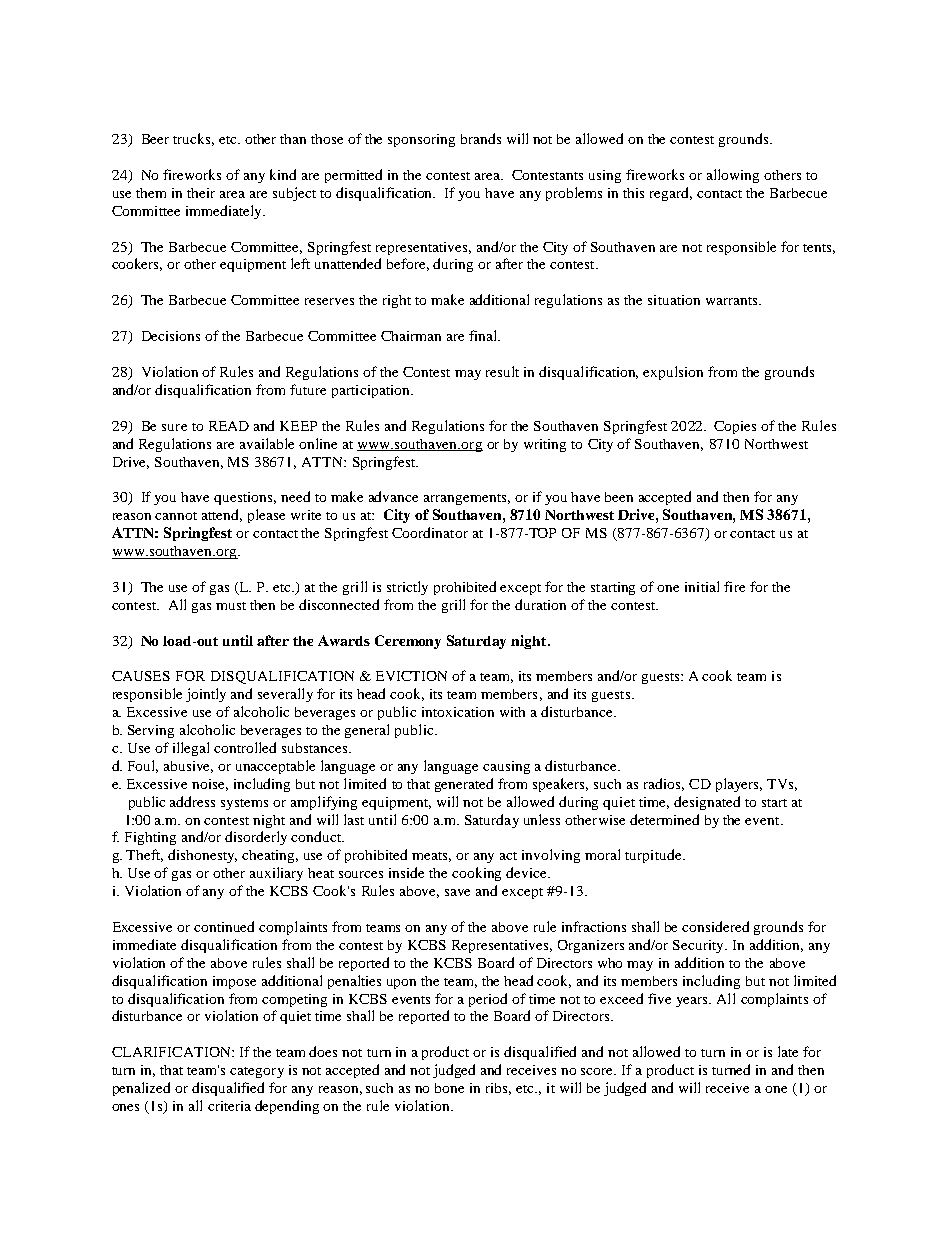  I want to click on allowing, so click(733, 176).
